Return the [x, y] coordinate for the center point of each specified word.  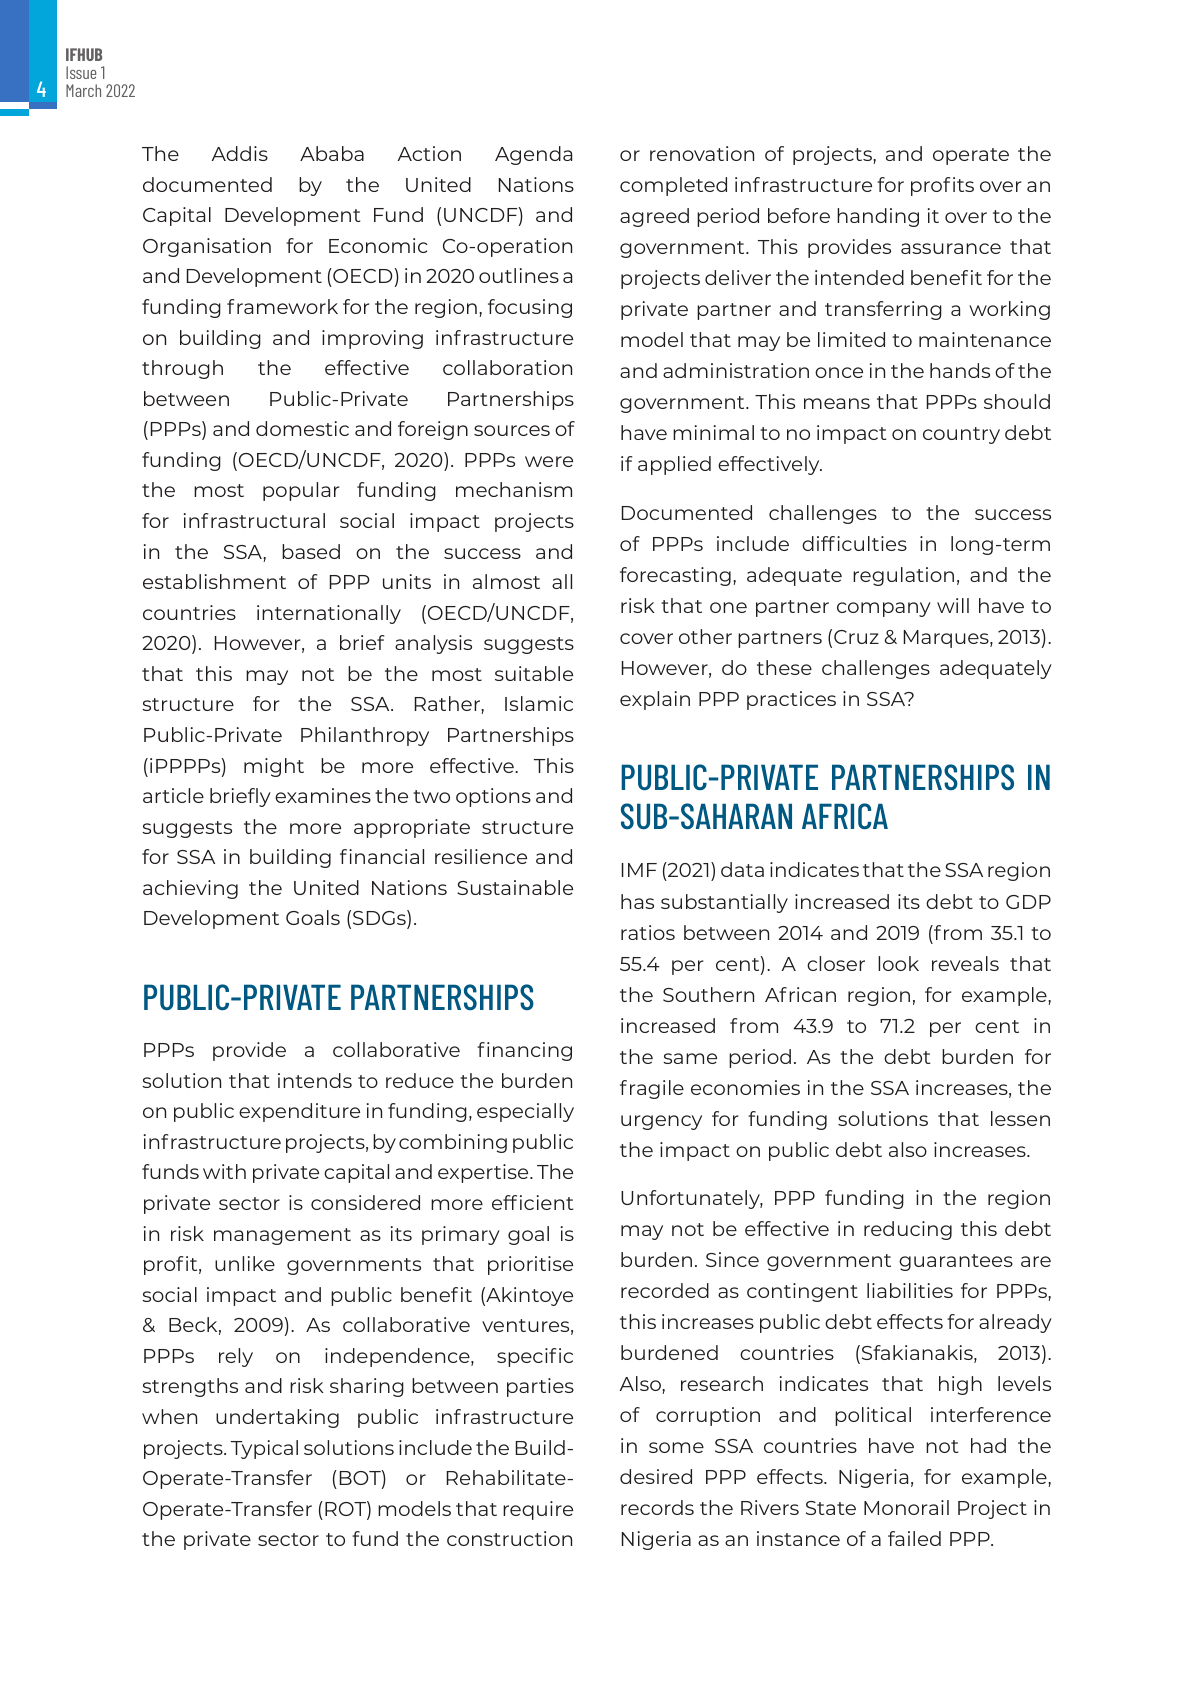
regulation [903, 576]
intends [315, 1080]
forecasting [675, 576]
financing [524, 1051]
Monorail [906, 1507]
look [898, 963]
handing [878, 217]
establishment [214, 581]
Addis [239, 153]
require [538, 1510]
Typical [264, 1449]
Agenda [533, 155]
